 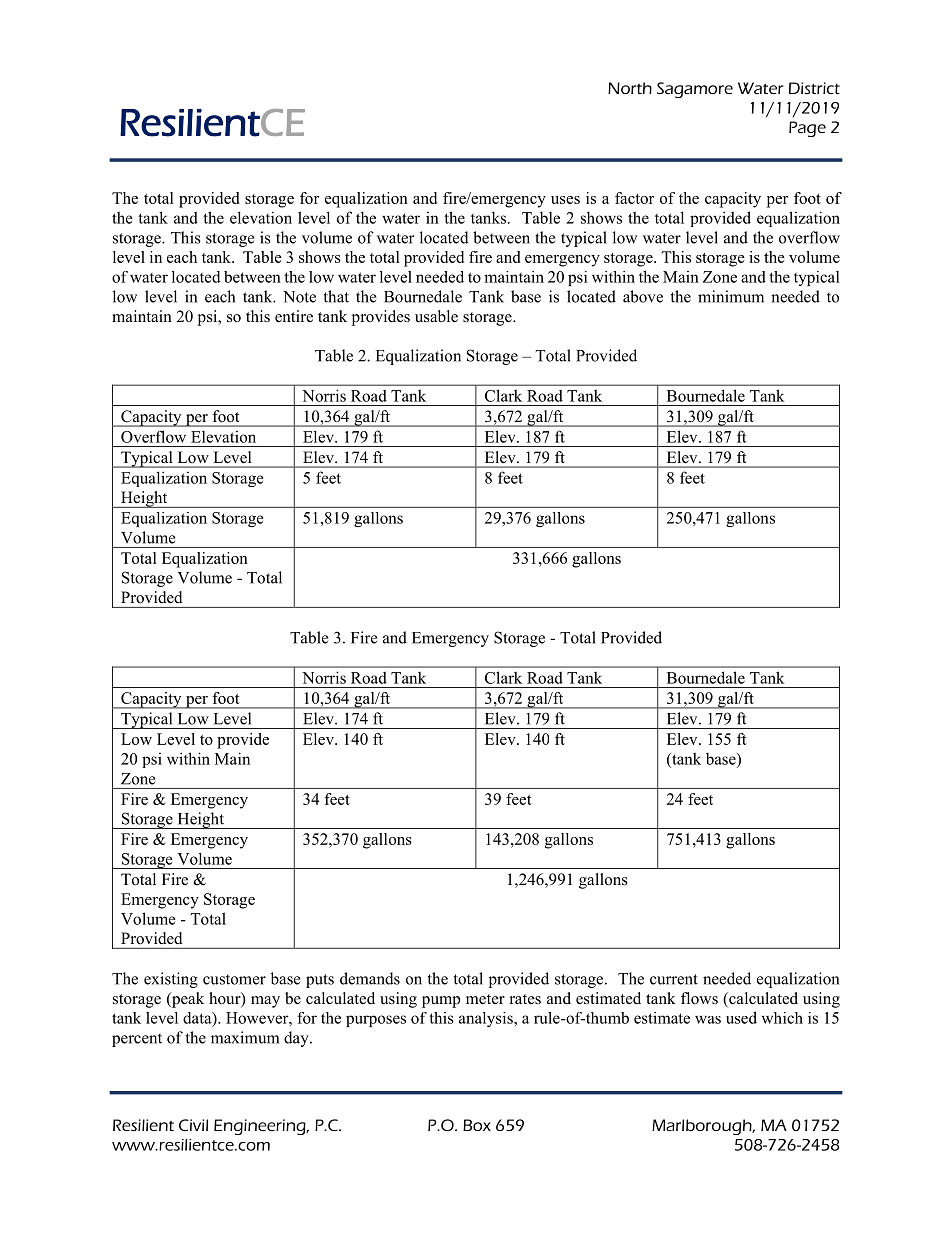 I want to click on Civil, so click(x=193, y=1125).
